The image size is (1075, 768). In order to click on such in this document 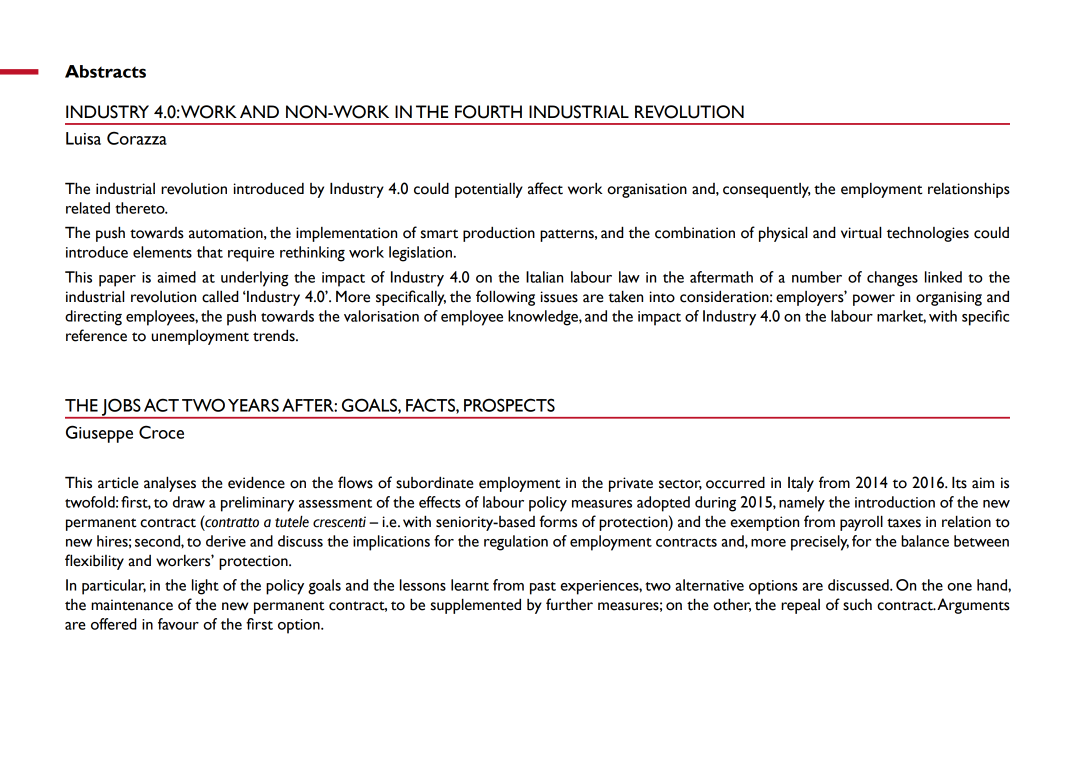, I will do `click(857, 605)`.
